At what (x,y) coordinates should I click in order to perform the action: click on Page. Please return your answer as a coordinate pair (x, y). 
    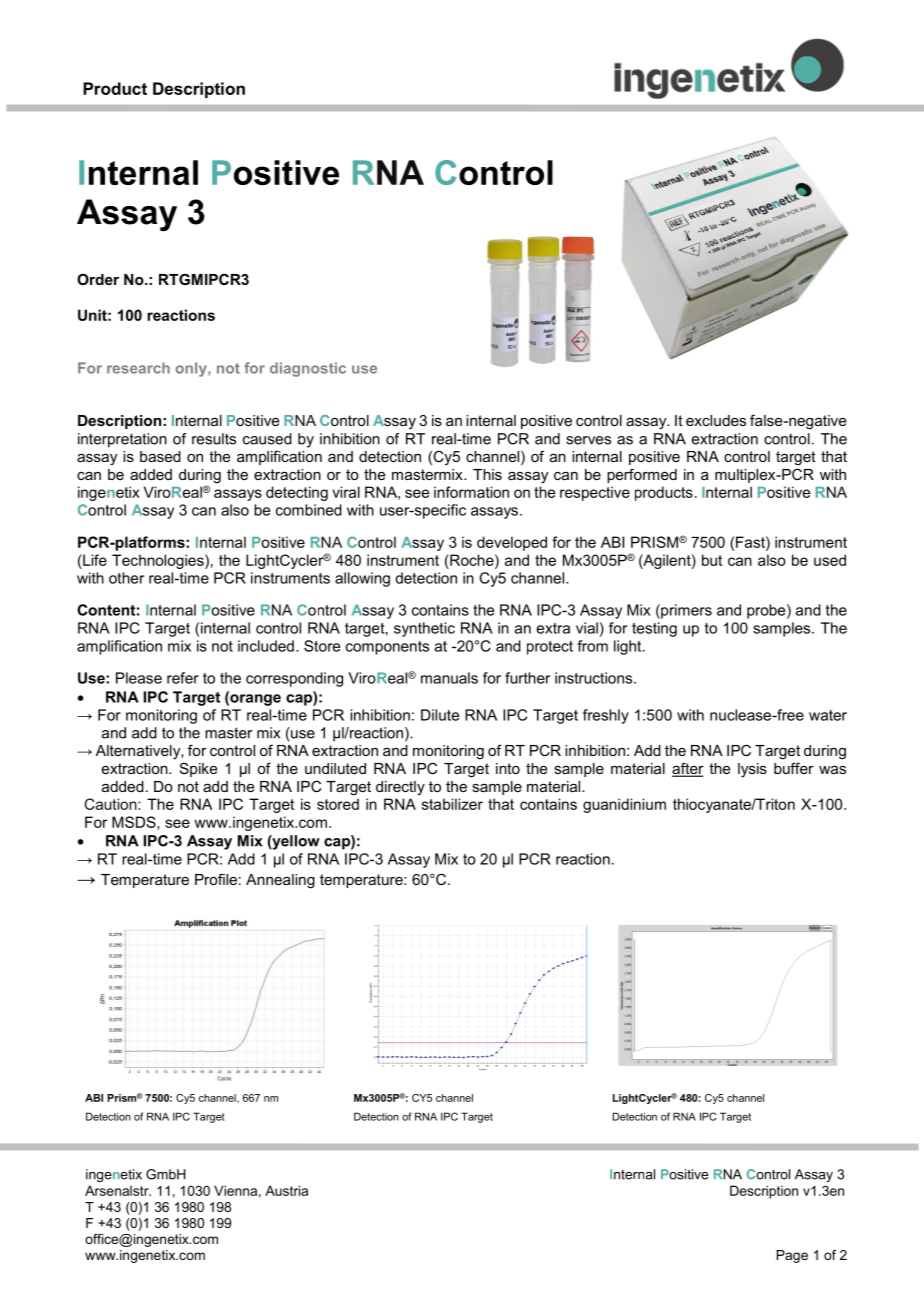
    Looking at the image, I should click on (792, 1256).
